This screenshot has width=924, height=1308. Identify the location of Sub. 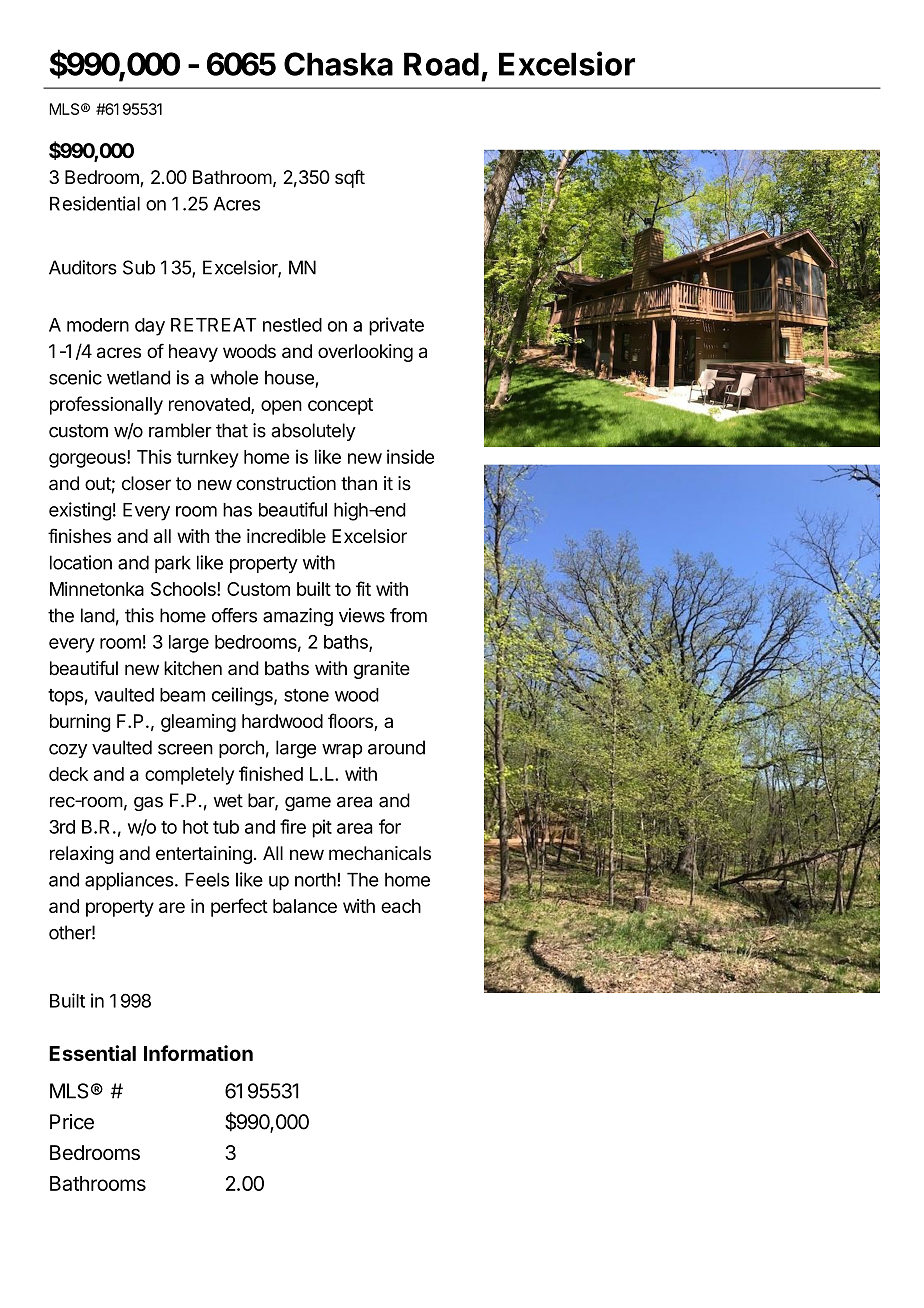
(139, 267).
